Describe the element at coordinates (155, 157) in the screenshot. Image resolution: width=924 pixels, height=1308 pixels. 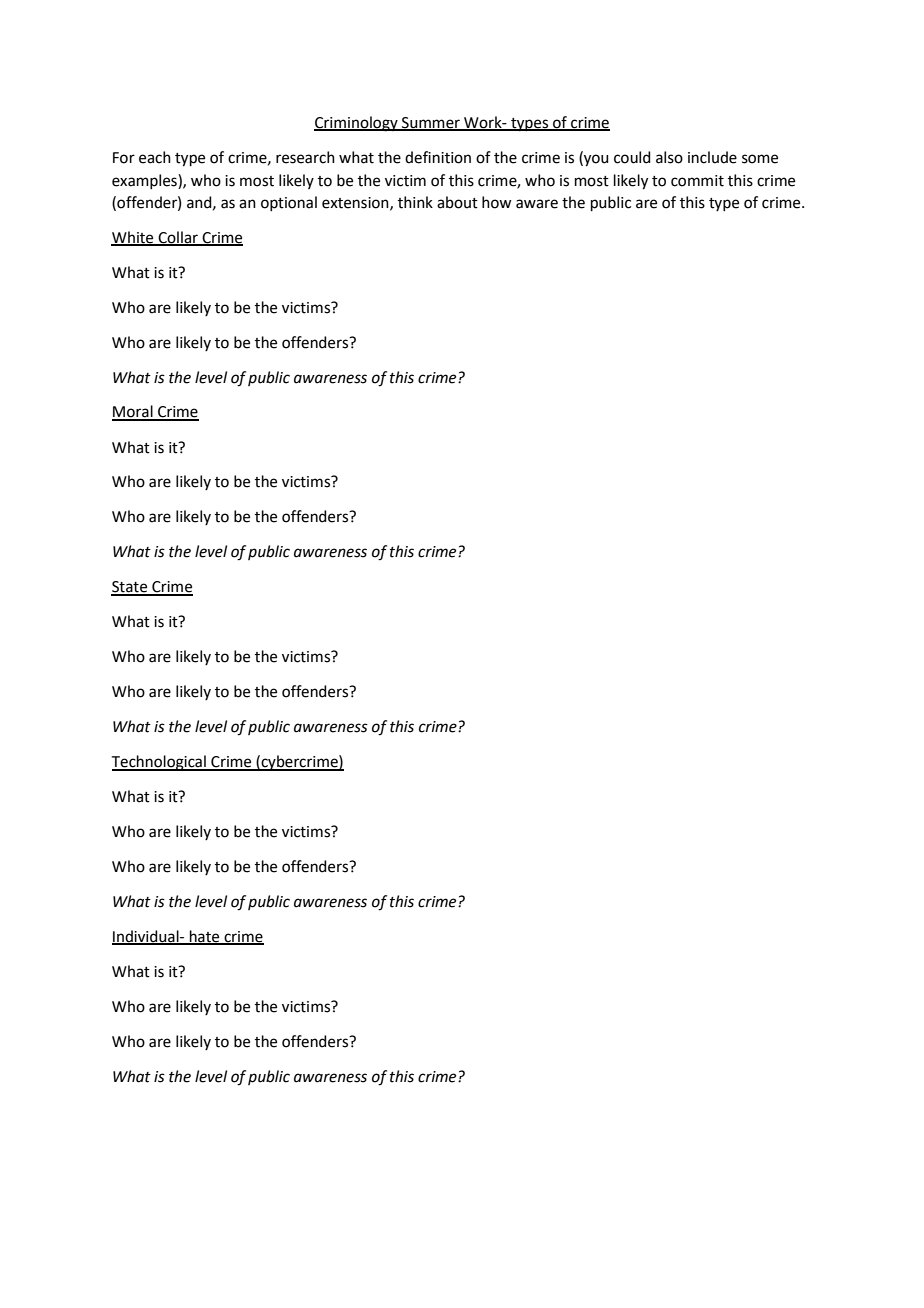
I see `each` at that location.
